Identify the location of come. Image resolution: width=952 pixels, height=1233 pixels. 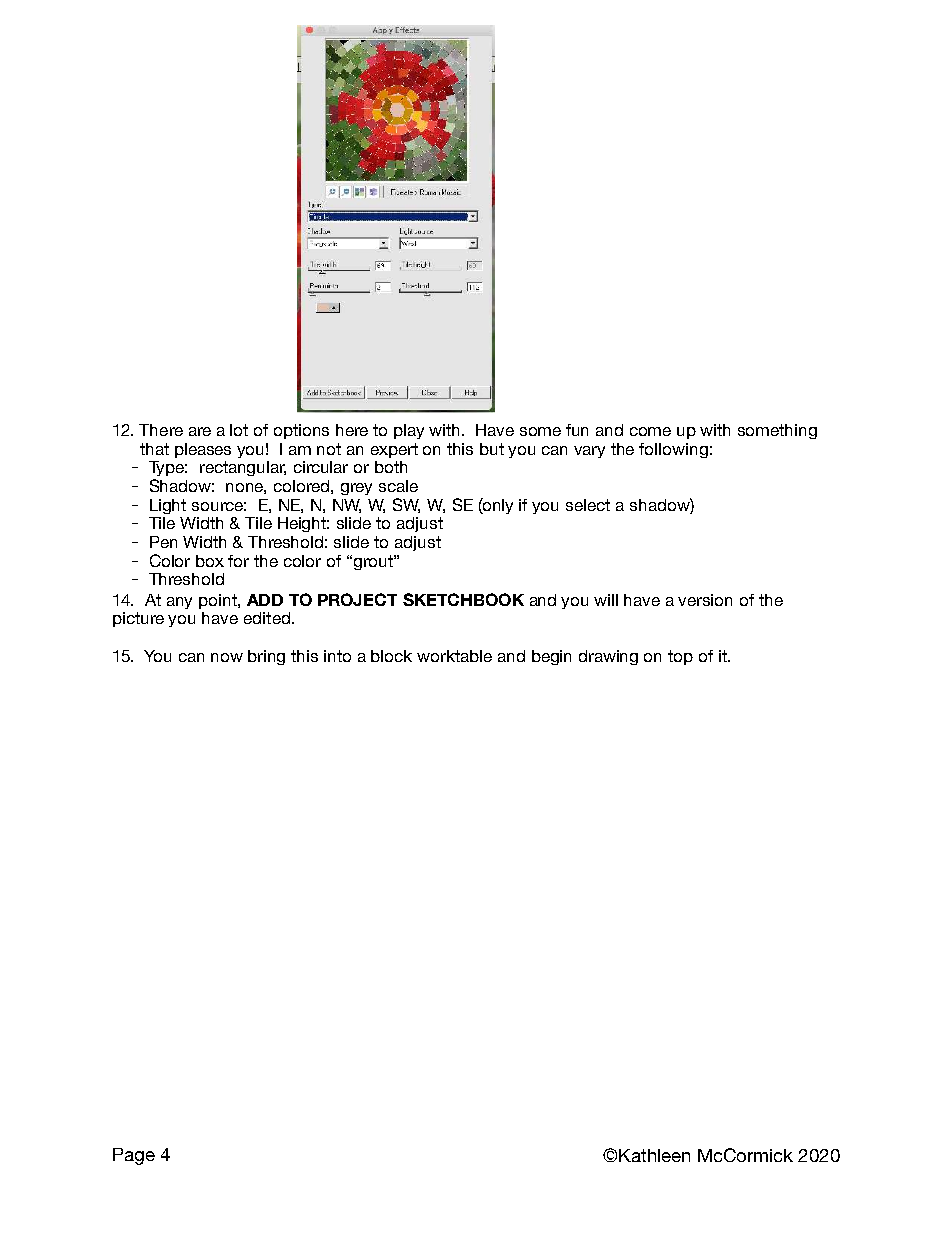
(650, 431).
